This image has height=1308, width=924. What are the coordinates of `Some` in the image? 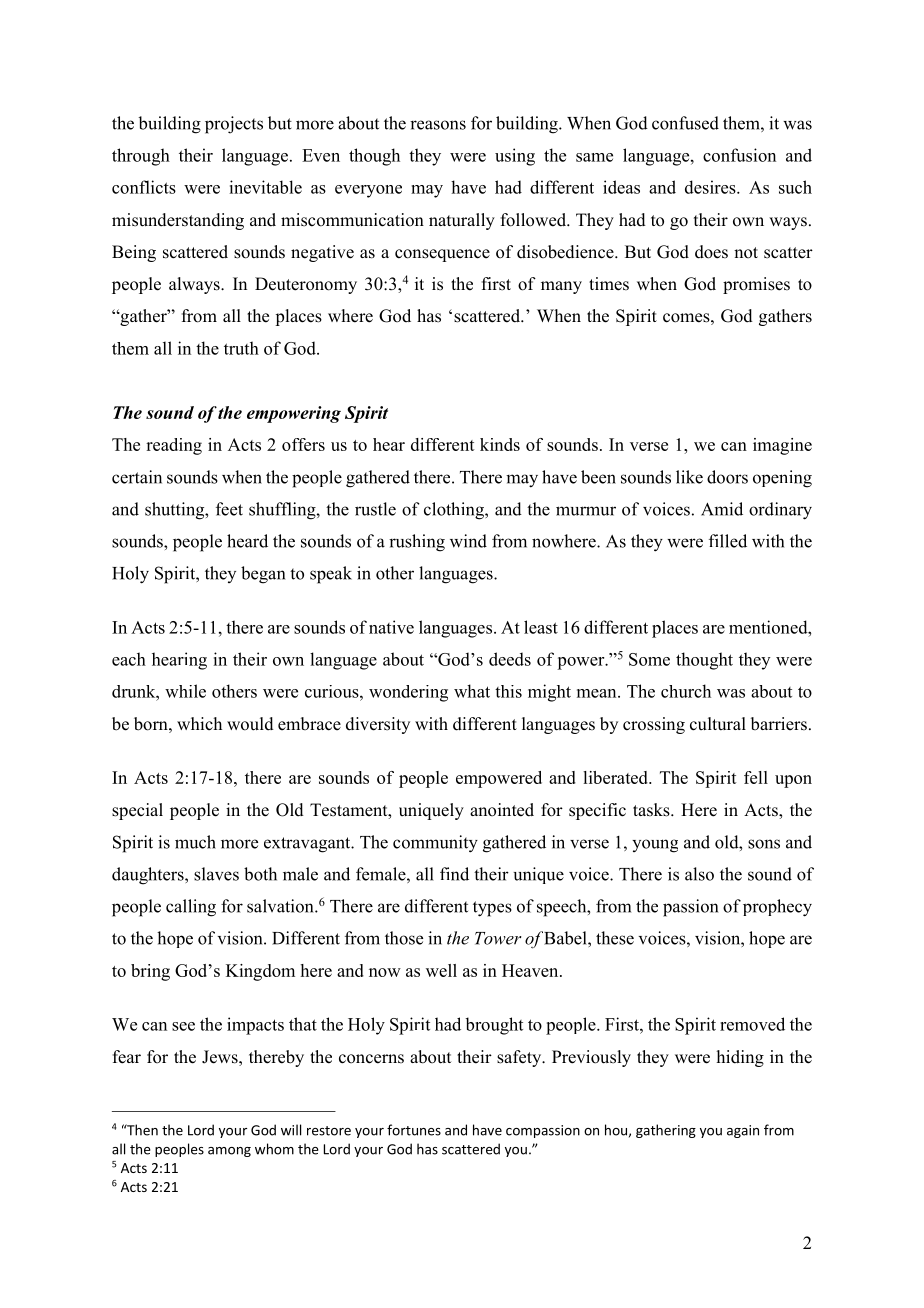 It's located at (649, 659).
